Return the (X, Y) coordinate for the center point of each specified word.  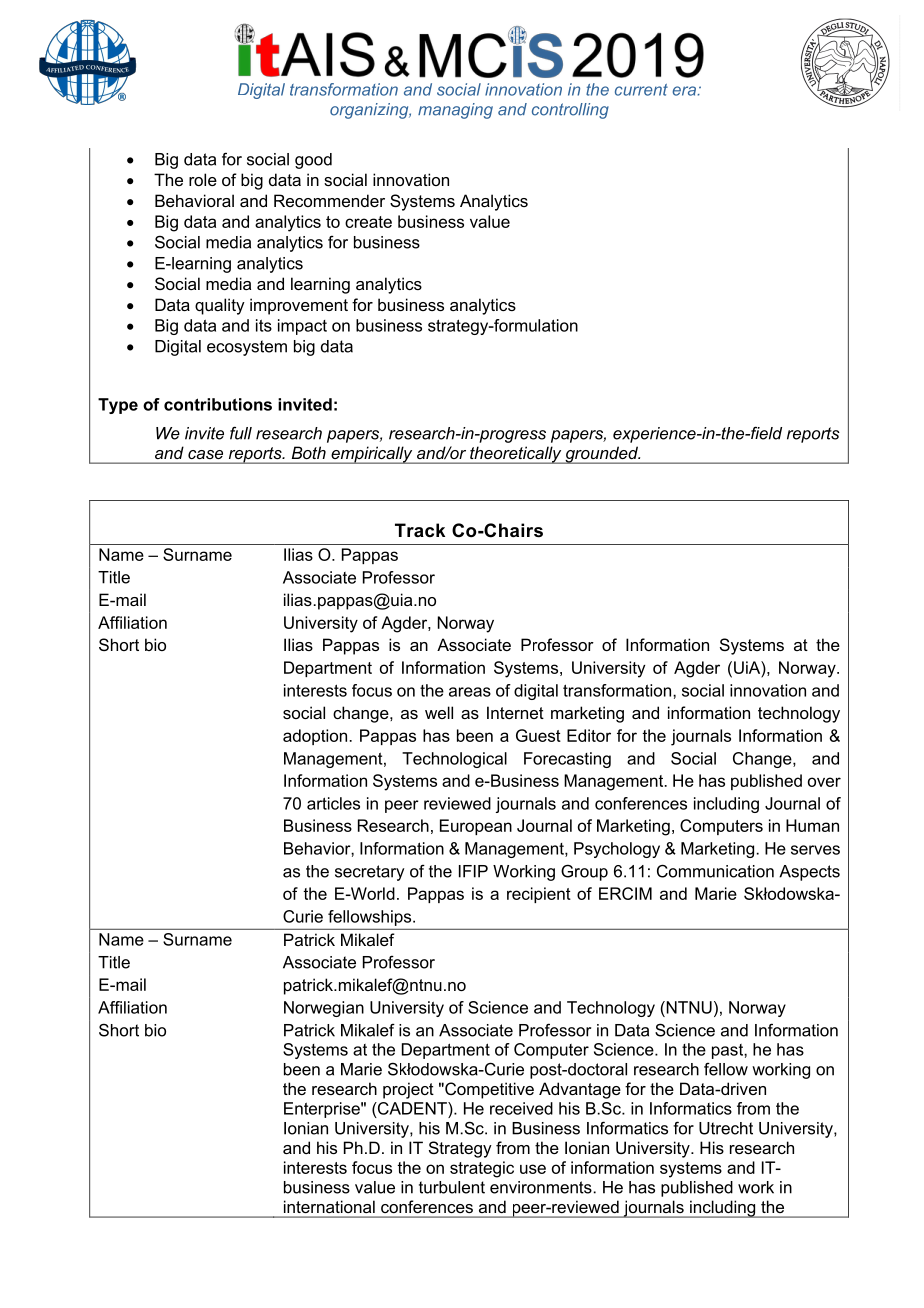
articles (333, 803)
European (476, 827)
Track (420, 530)
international (329, 1207)
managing (455, 111)
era (684, 91)
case (205, 454)
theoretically (516, 455)
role (203, 179)
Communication (715, 871)
